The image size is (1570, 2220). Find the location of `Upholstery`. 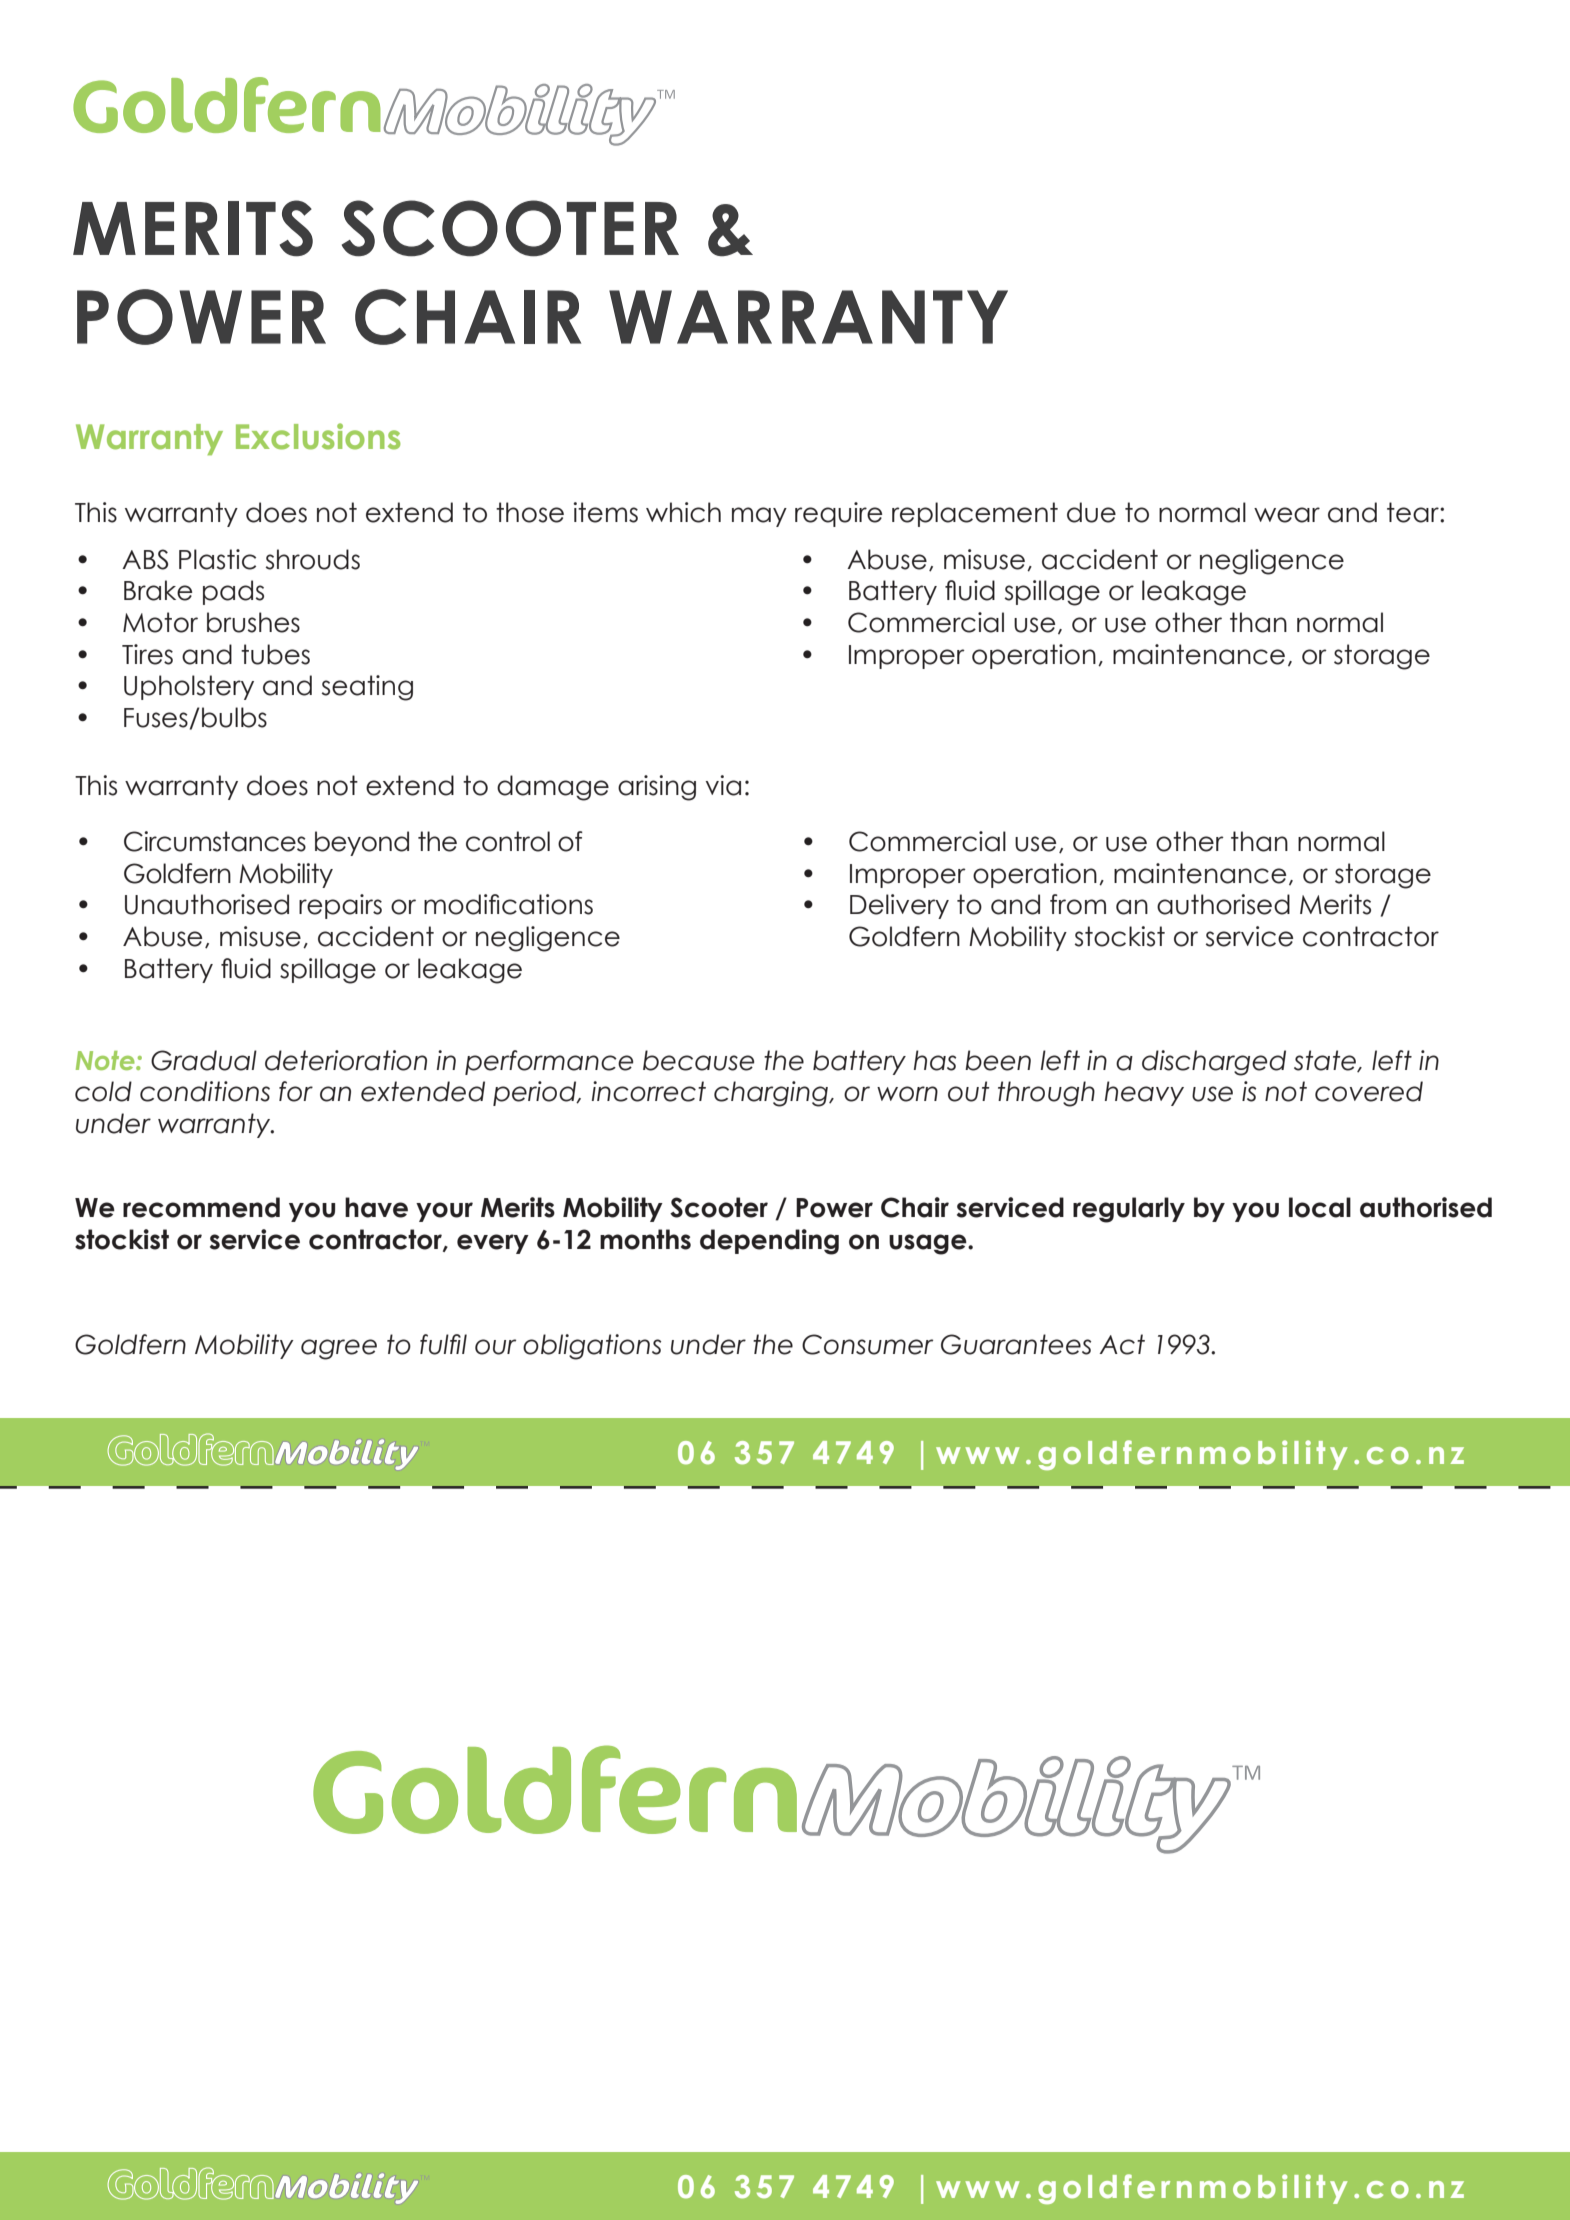

Upholstery is located at coordinates (189, 687).
